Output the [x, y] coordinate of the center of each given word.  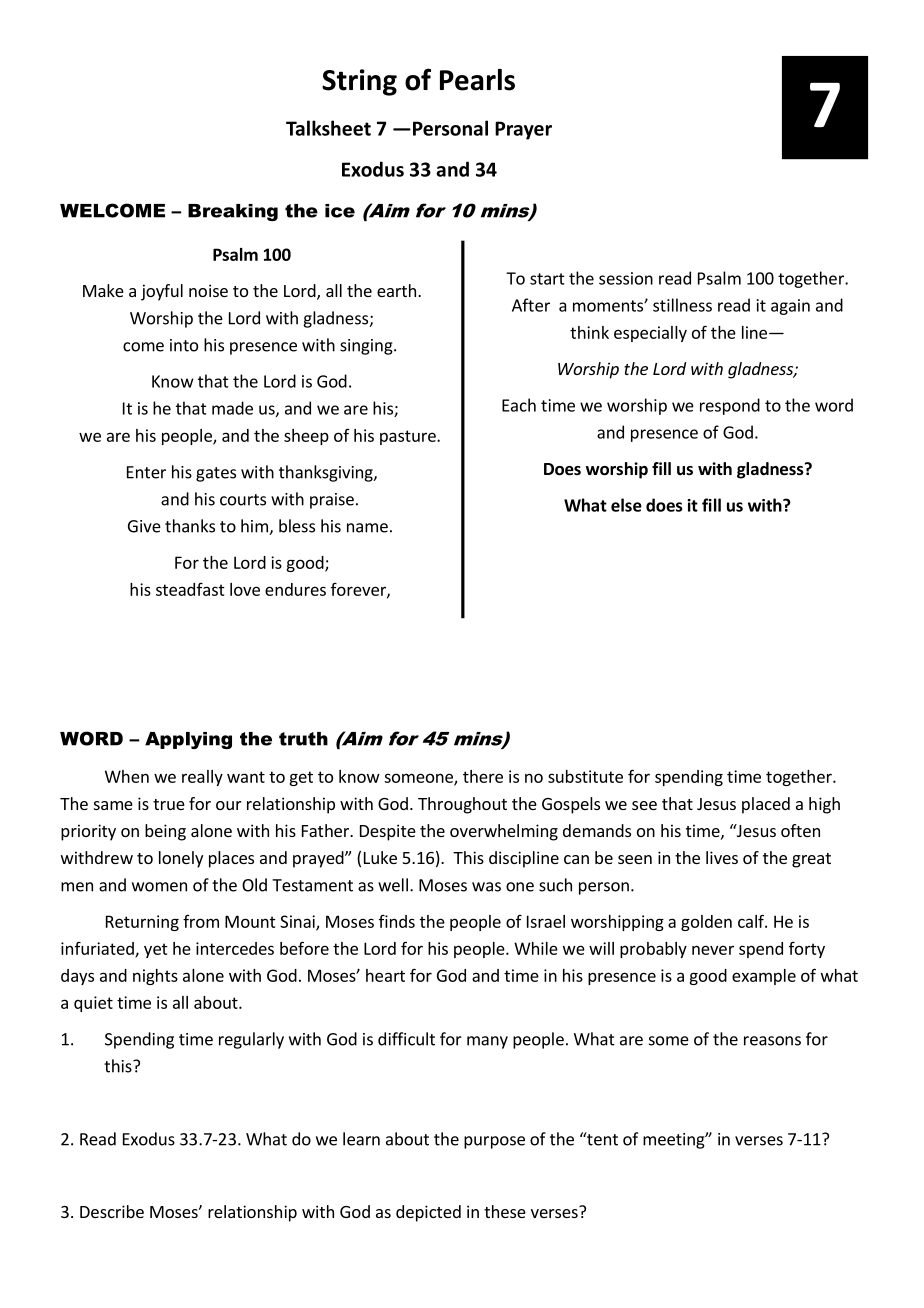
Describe [112, 1211]
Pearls [477, 80]
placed [766, 805]
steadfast [190, 589]
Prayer [523, 130]
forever [359, 590]
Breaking [233, 212]
